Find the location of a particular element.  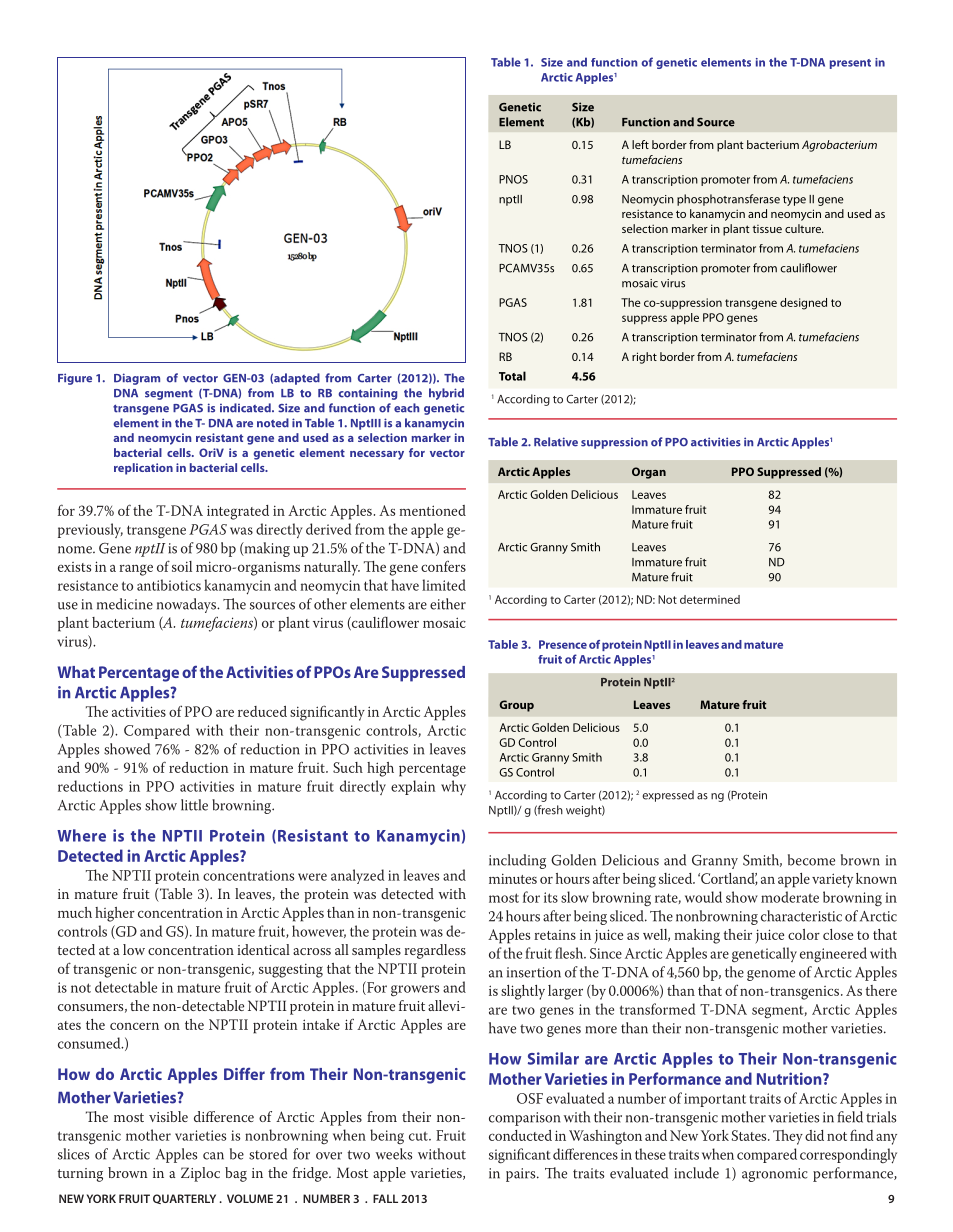

Diagram is located at coordinates (137, 379).
